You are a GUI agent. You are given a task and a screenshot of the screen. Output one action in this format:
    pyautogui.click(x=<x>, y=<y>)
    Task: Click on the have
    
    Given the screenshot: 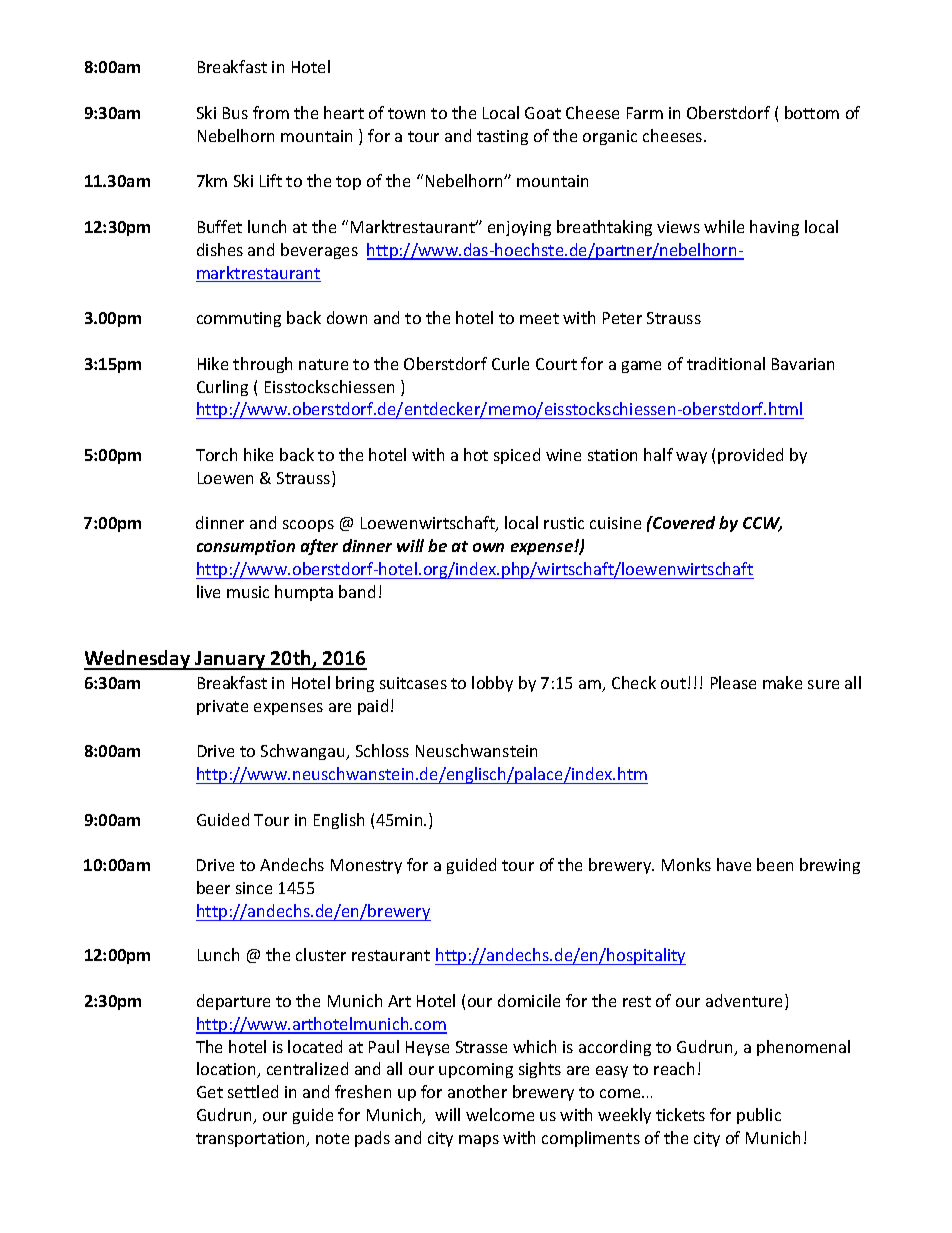 What is the action you would take?
    pyautogui.click(x=734, y=864)
